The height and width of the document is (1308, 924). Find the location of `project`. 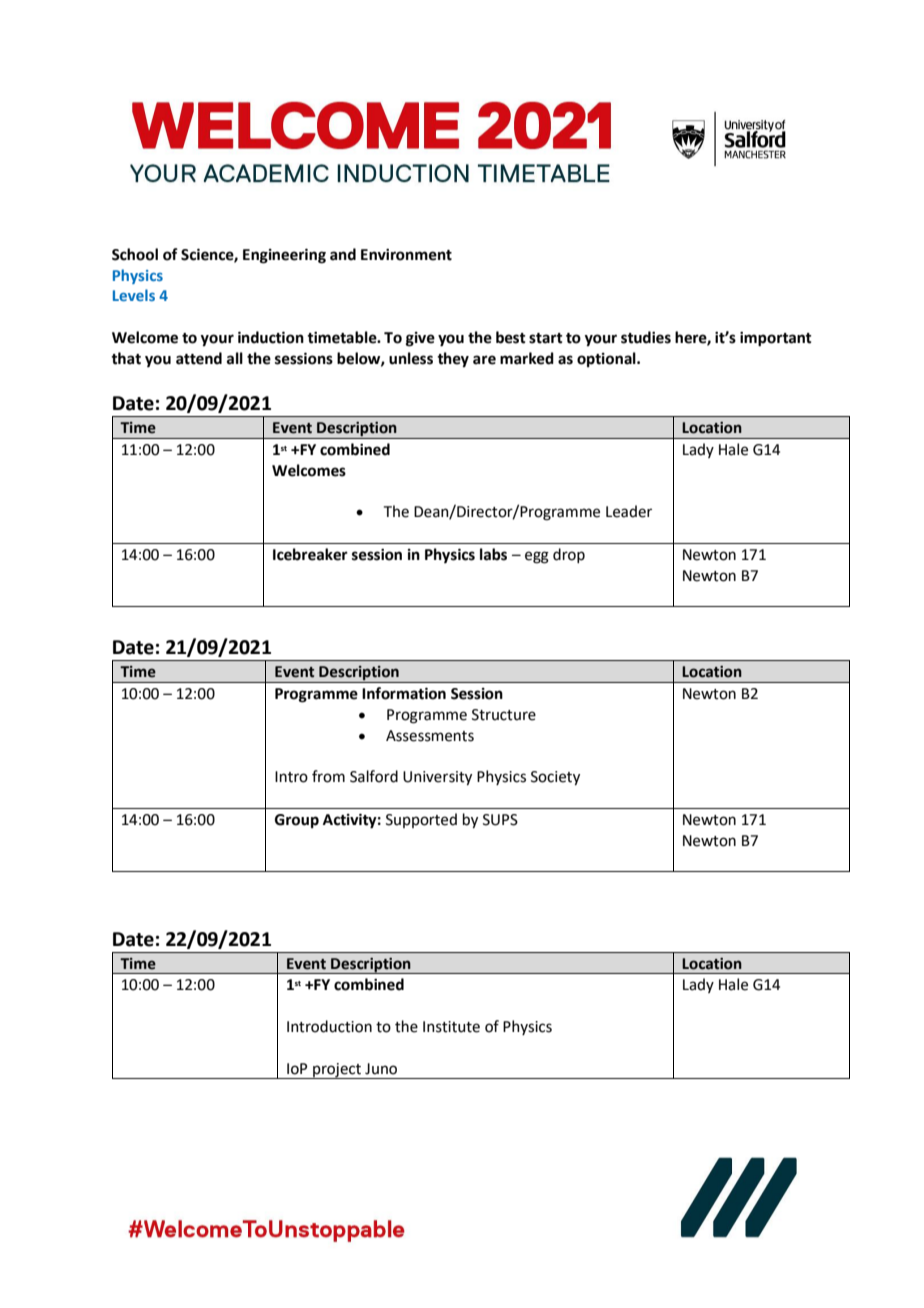

project is located at coordinates (337, 1071).
